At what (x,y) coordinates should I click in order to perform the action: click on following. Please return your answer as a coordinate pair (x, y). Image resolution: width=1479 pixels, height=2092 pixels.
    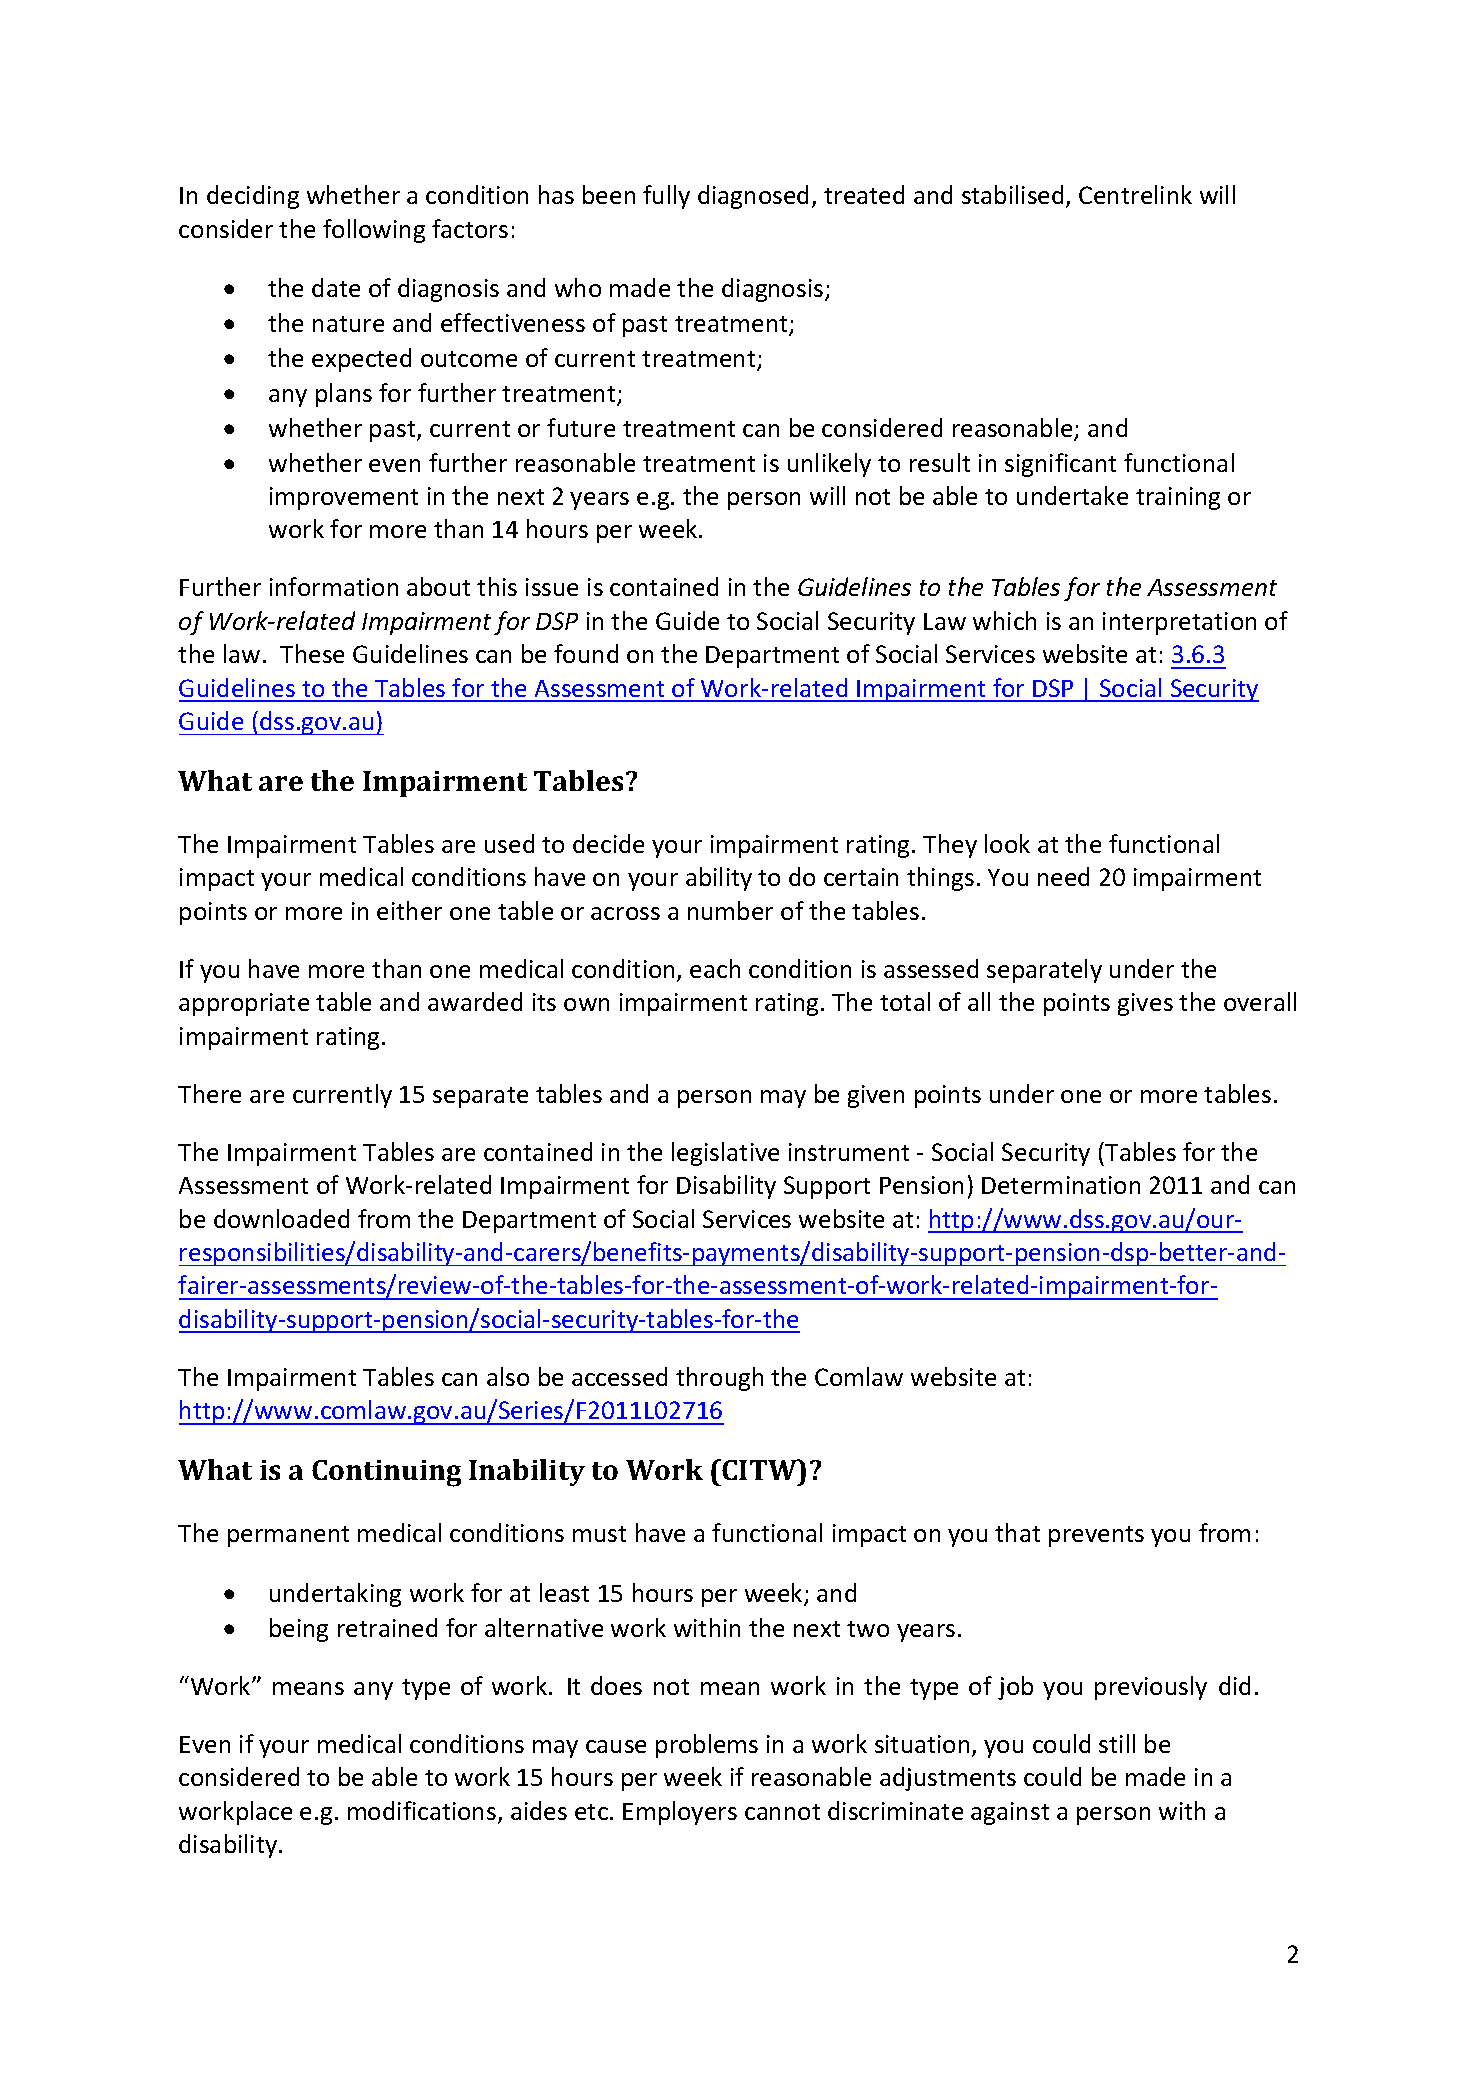
    Looking at the image, I should click on (374, 231).
